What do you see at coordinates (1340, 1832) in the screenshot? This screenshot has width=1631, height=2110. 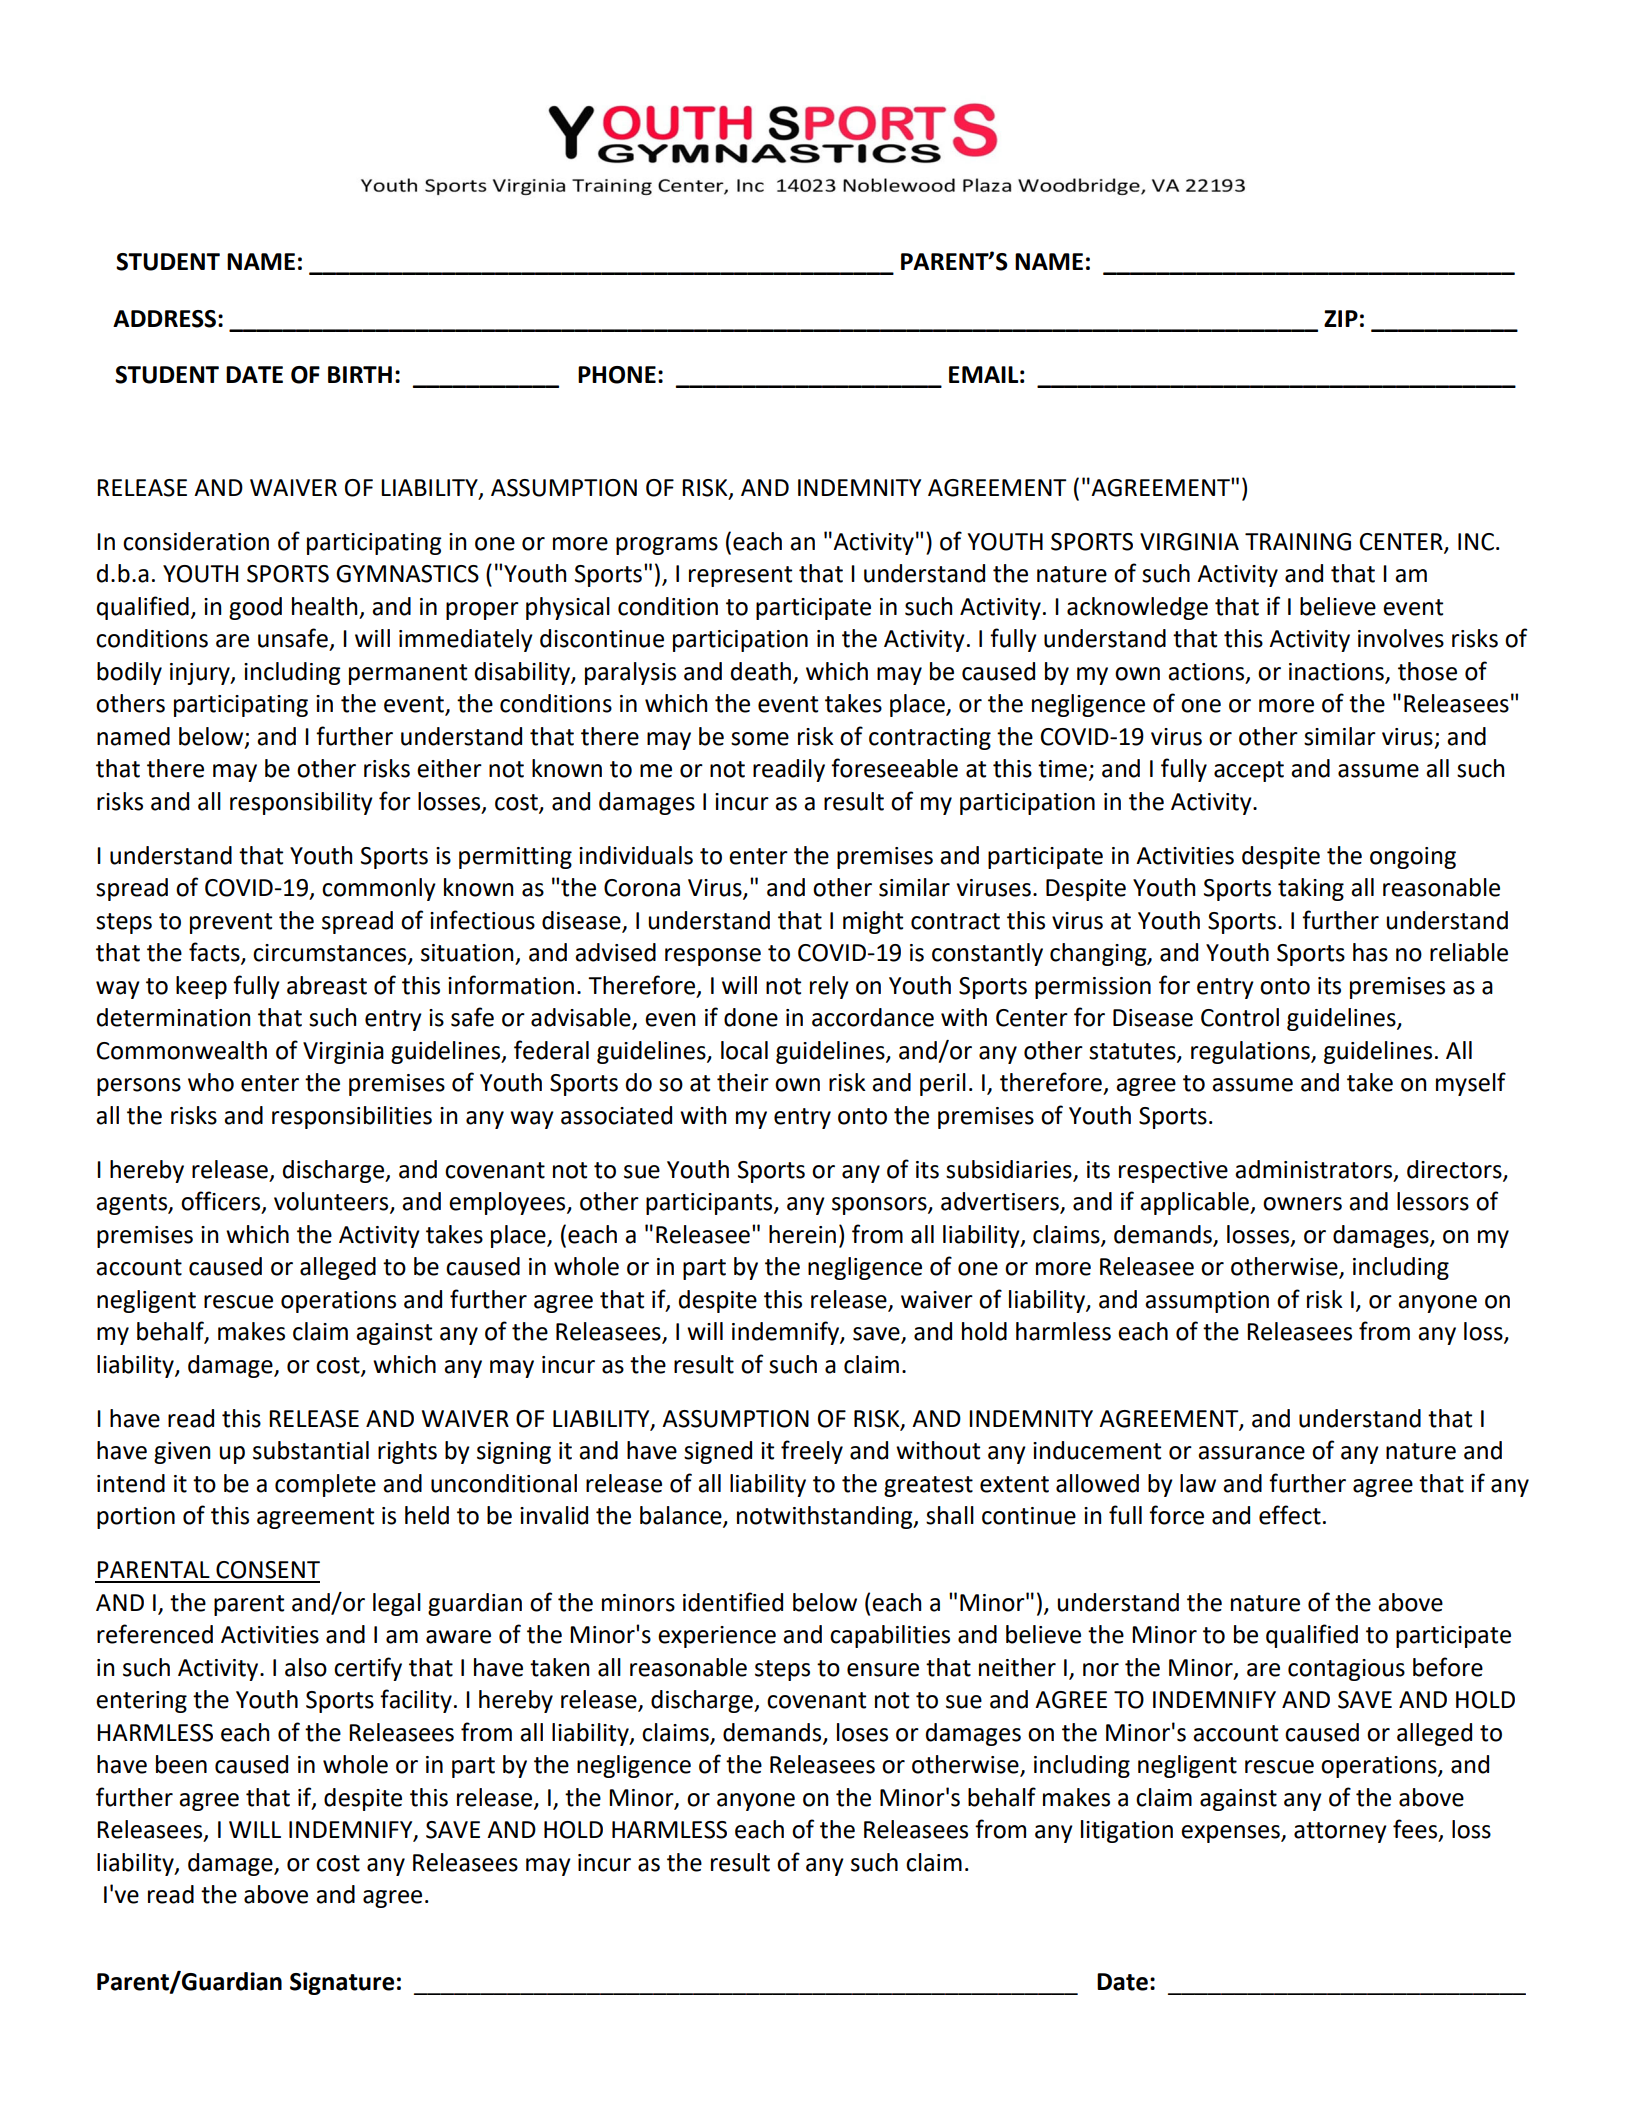 I see `attorney` at bounding box center [1340, 1832].
